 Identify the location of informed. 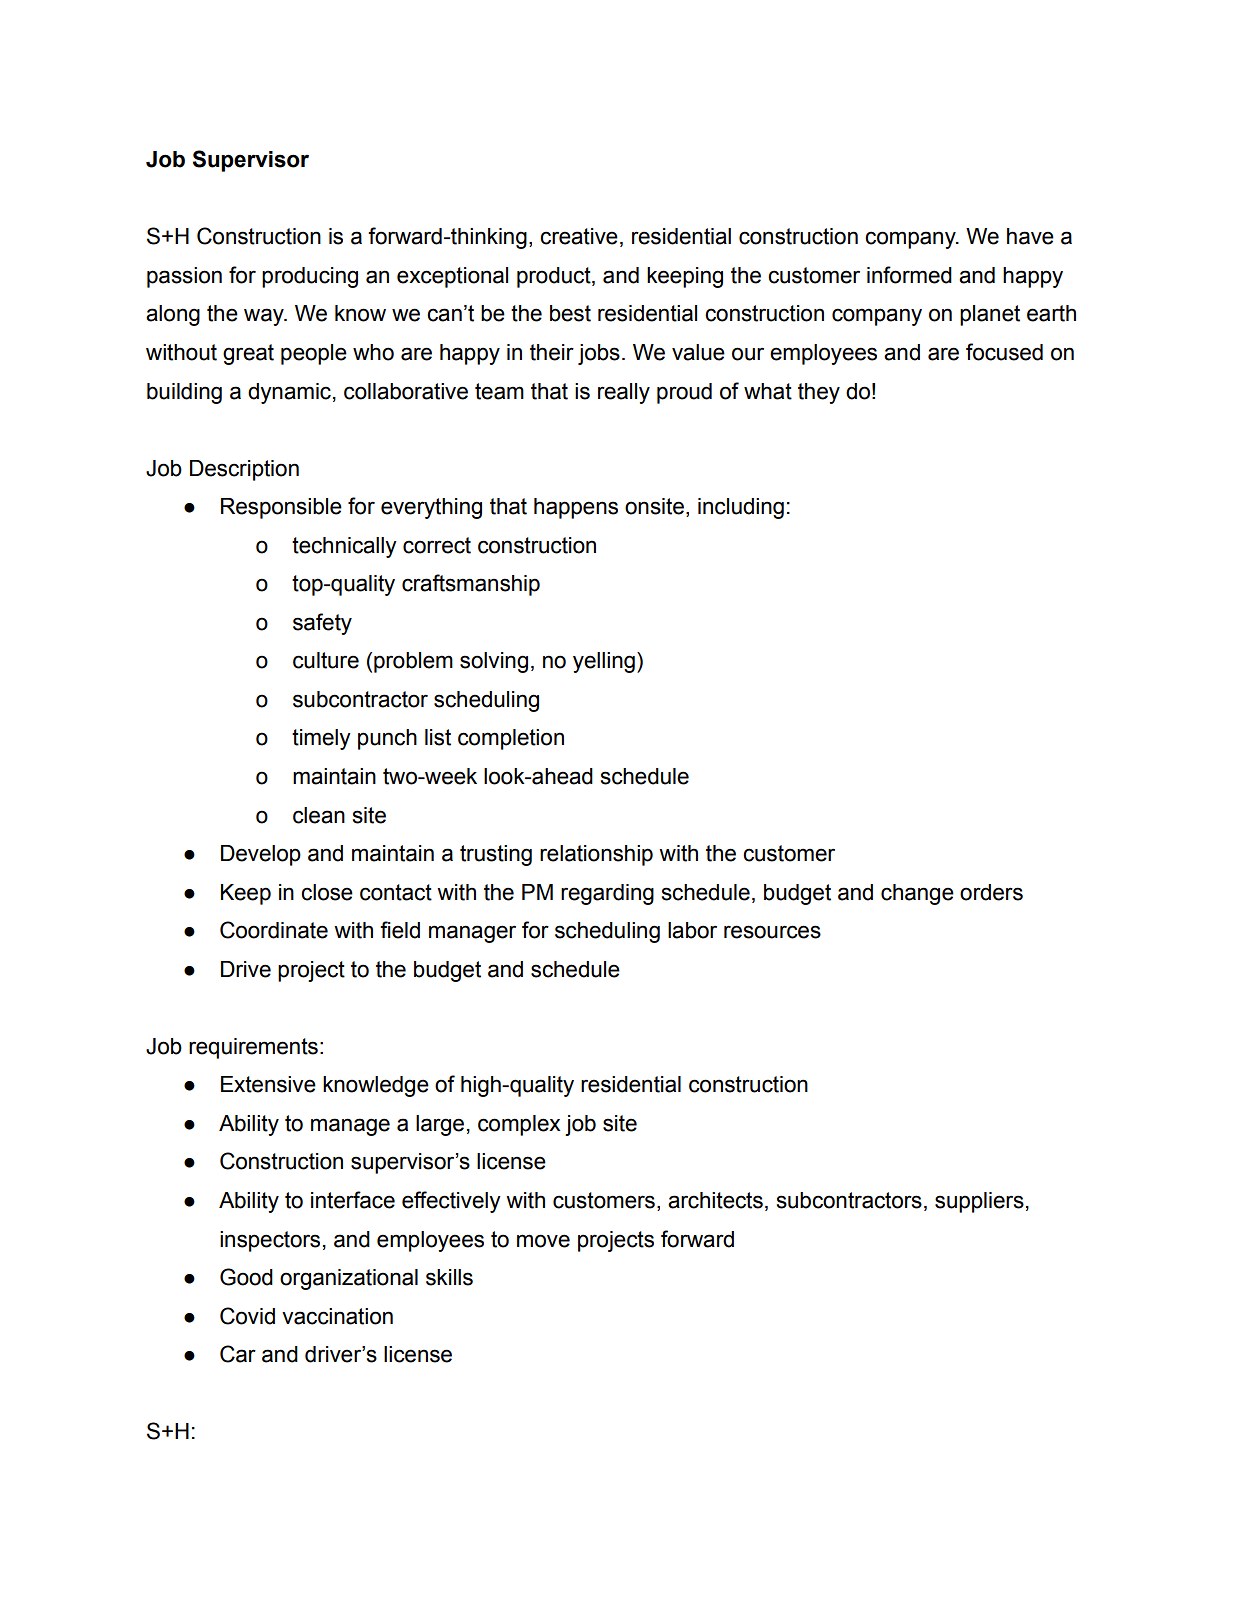
(909, 275).
